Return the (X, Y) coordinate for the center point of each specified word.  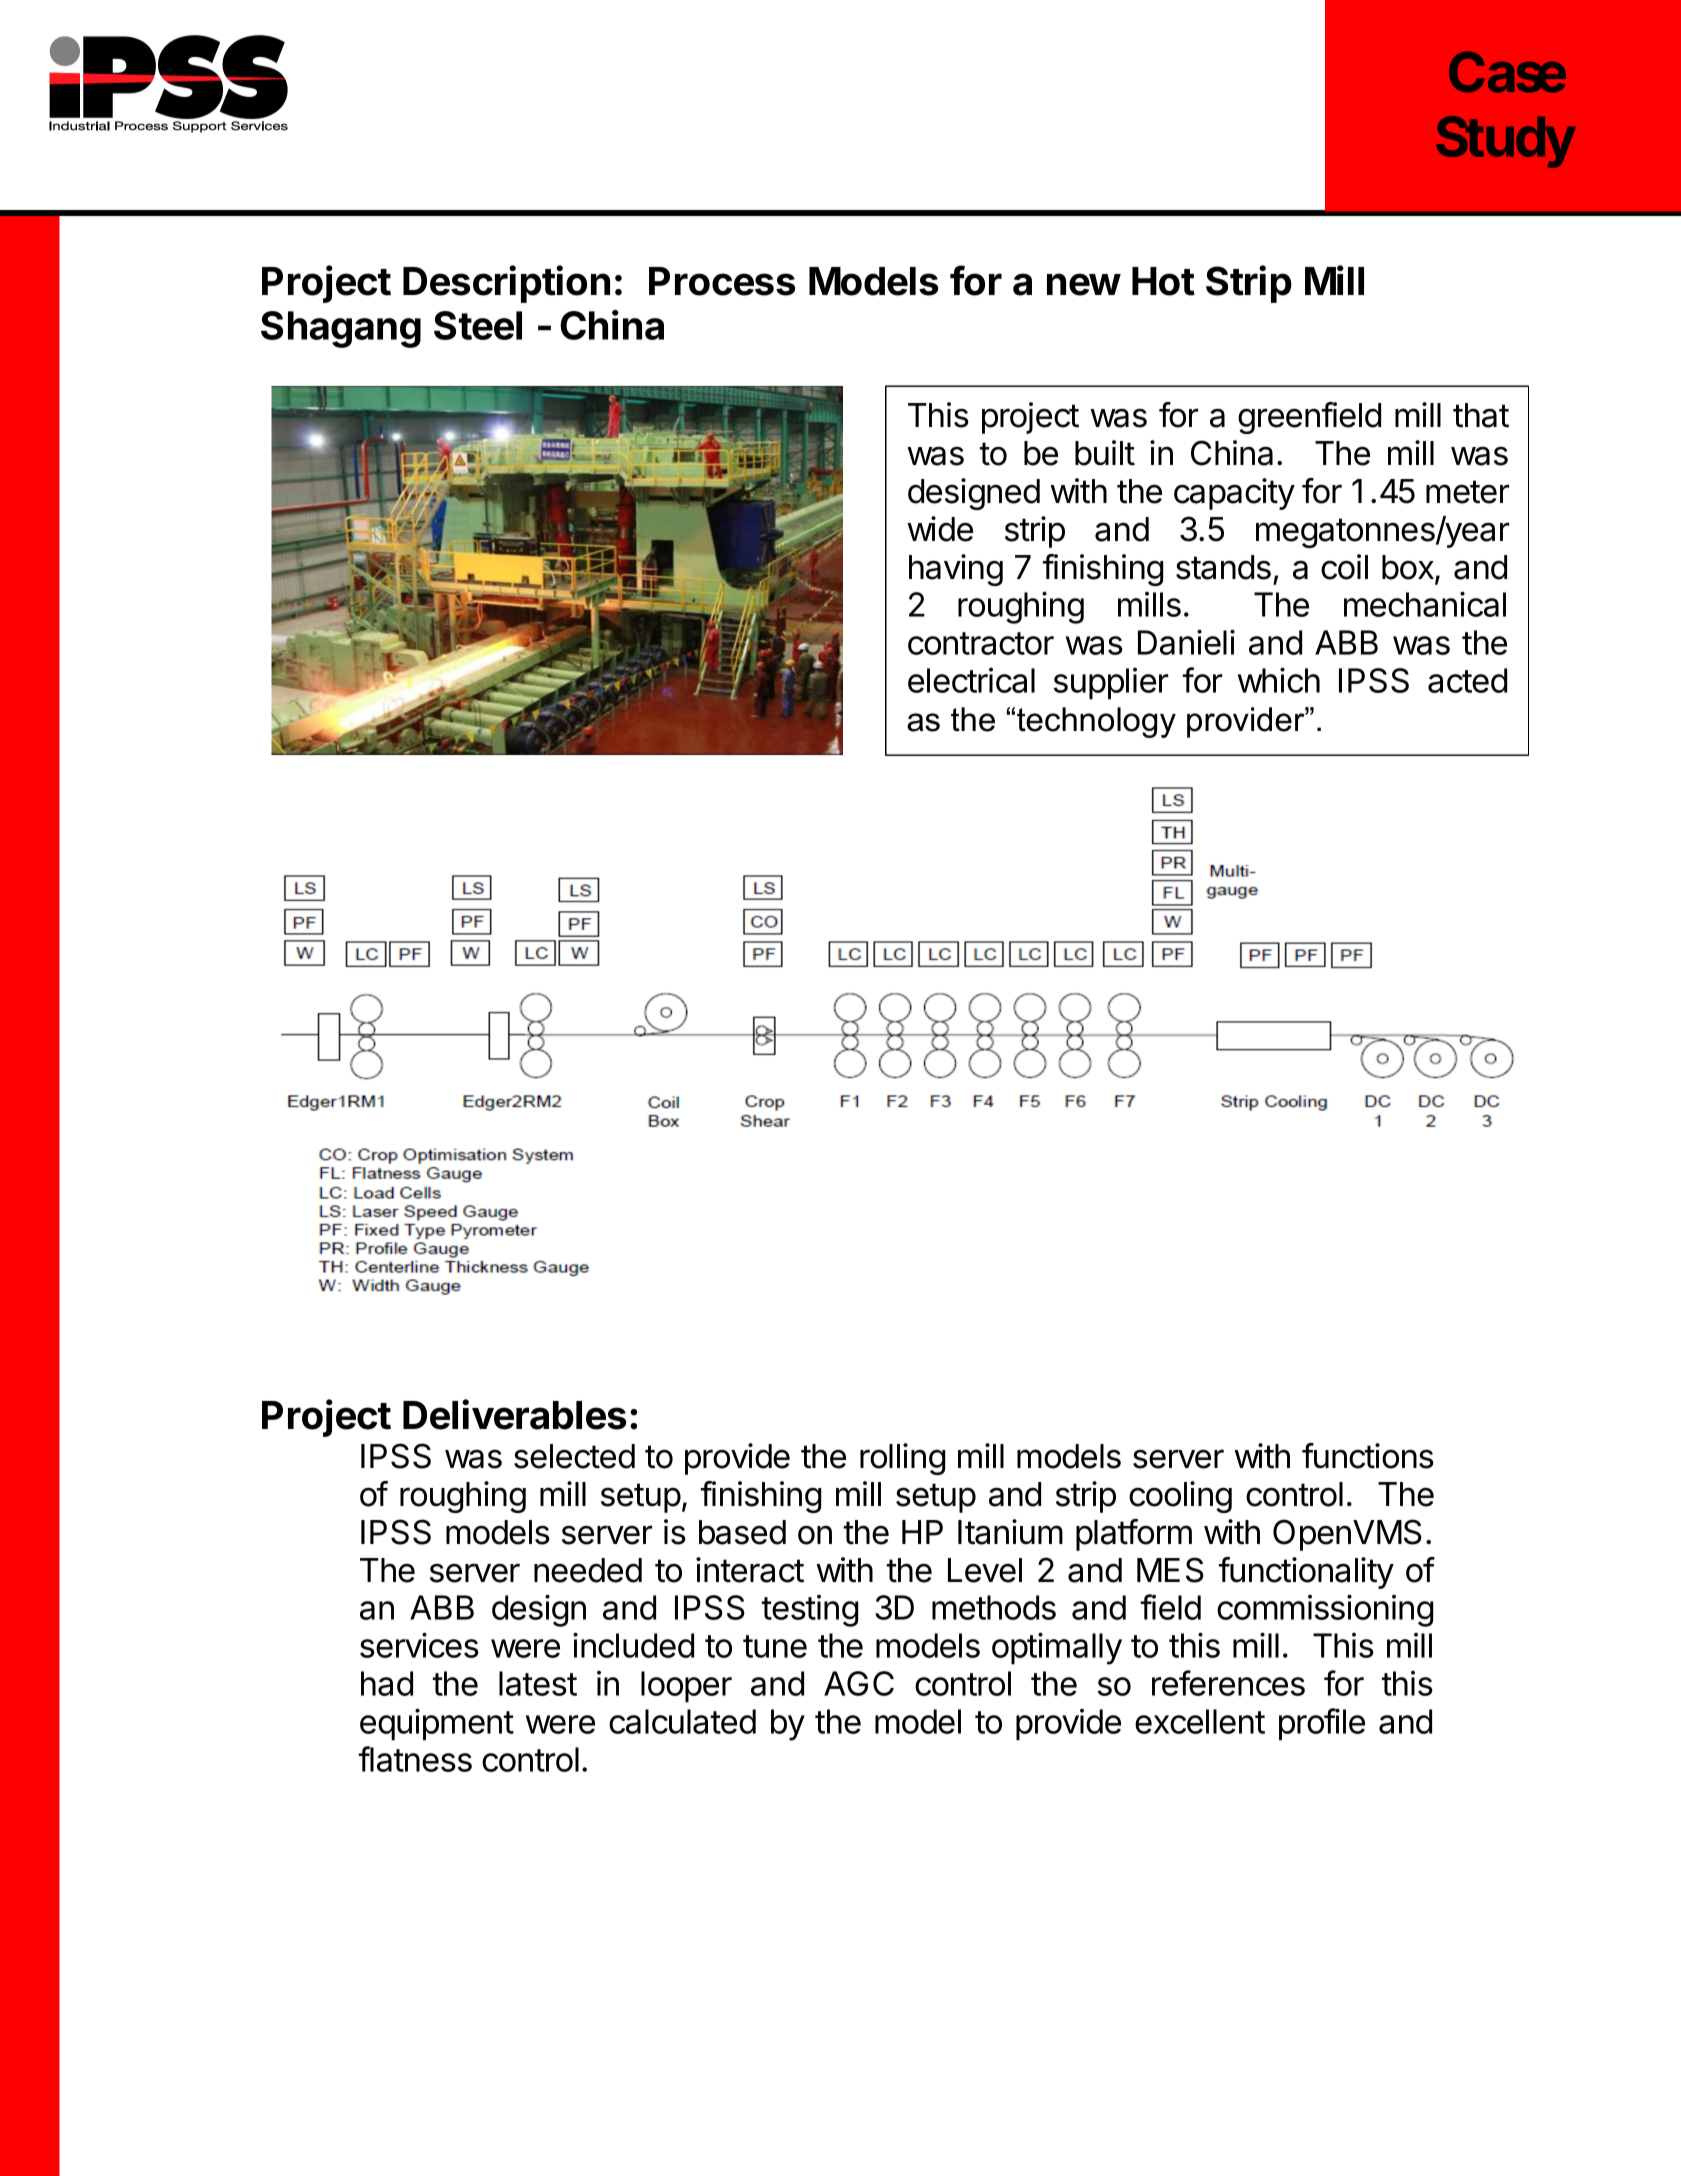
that (1481, 415)
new (1084, 284)
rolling (902, 1459)
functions (1368, 1456)
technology (1096, 722)
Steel (478, 325)
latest (538, 1683)
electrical (971, 680)
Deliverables (514, 1414)
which (1279, 680)
